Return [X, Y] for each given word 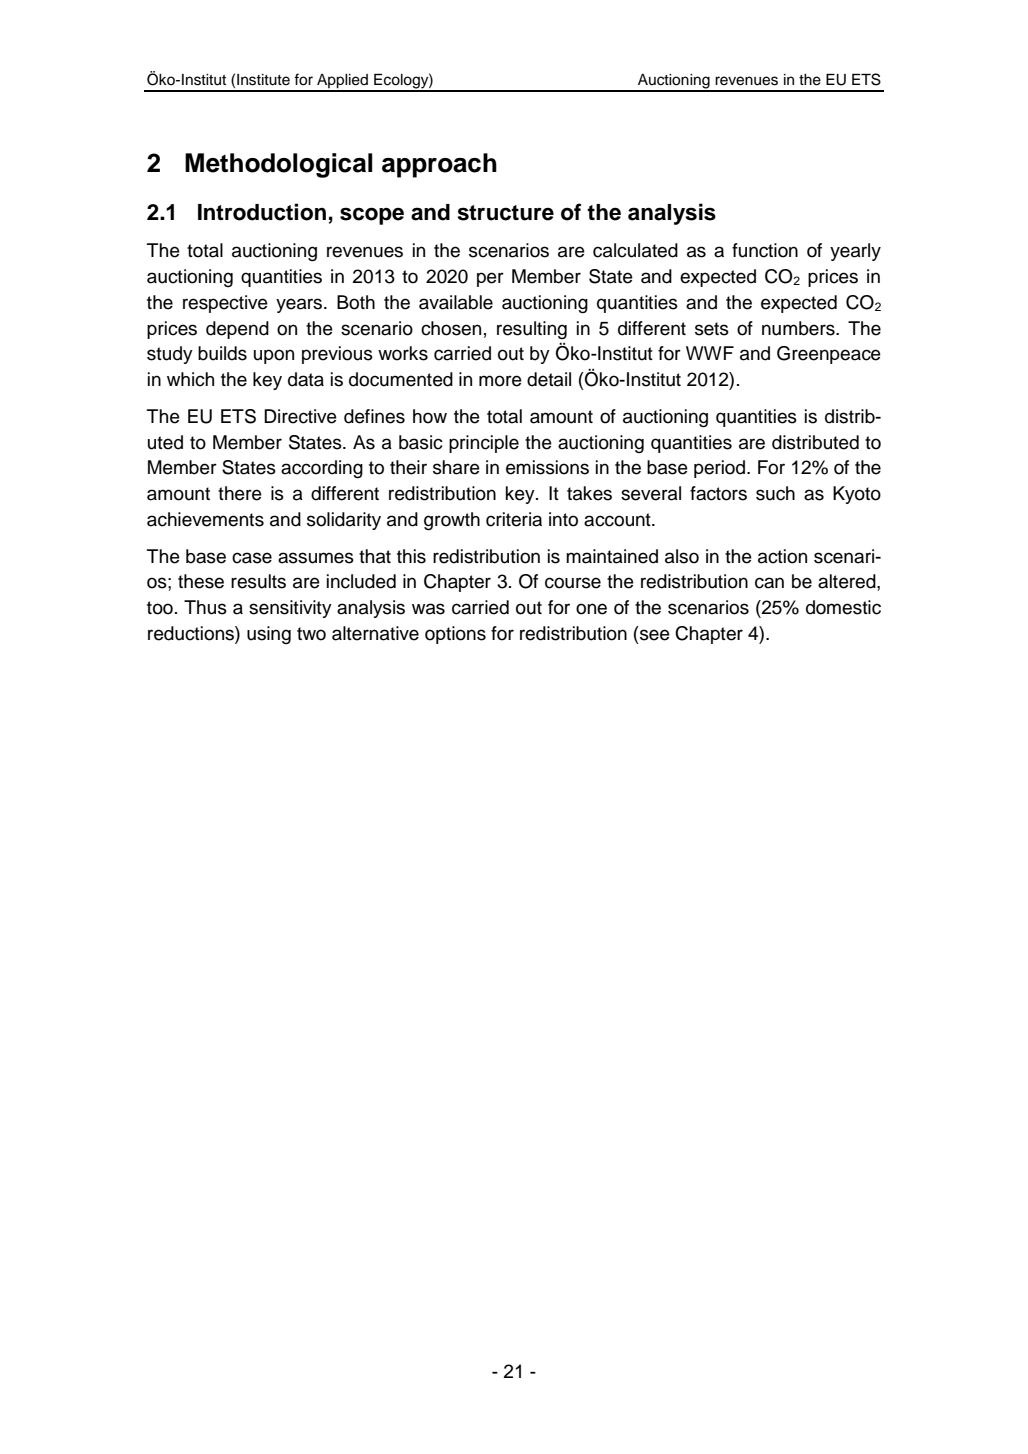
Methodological [279, 165]
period [721, 469]
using [269, 635]
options [455, 635]
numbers [799, 328]
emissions [547, 467]
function [765, 250]
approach [439, 165]
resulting [532, 330]
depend [237, 330]
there [240, 493]
